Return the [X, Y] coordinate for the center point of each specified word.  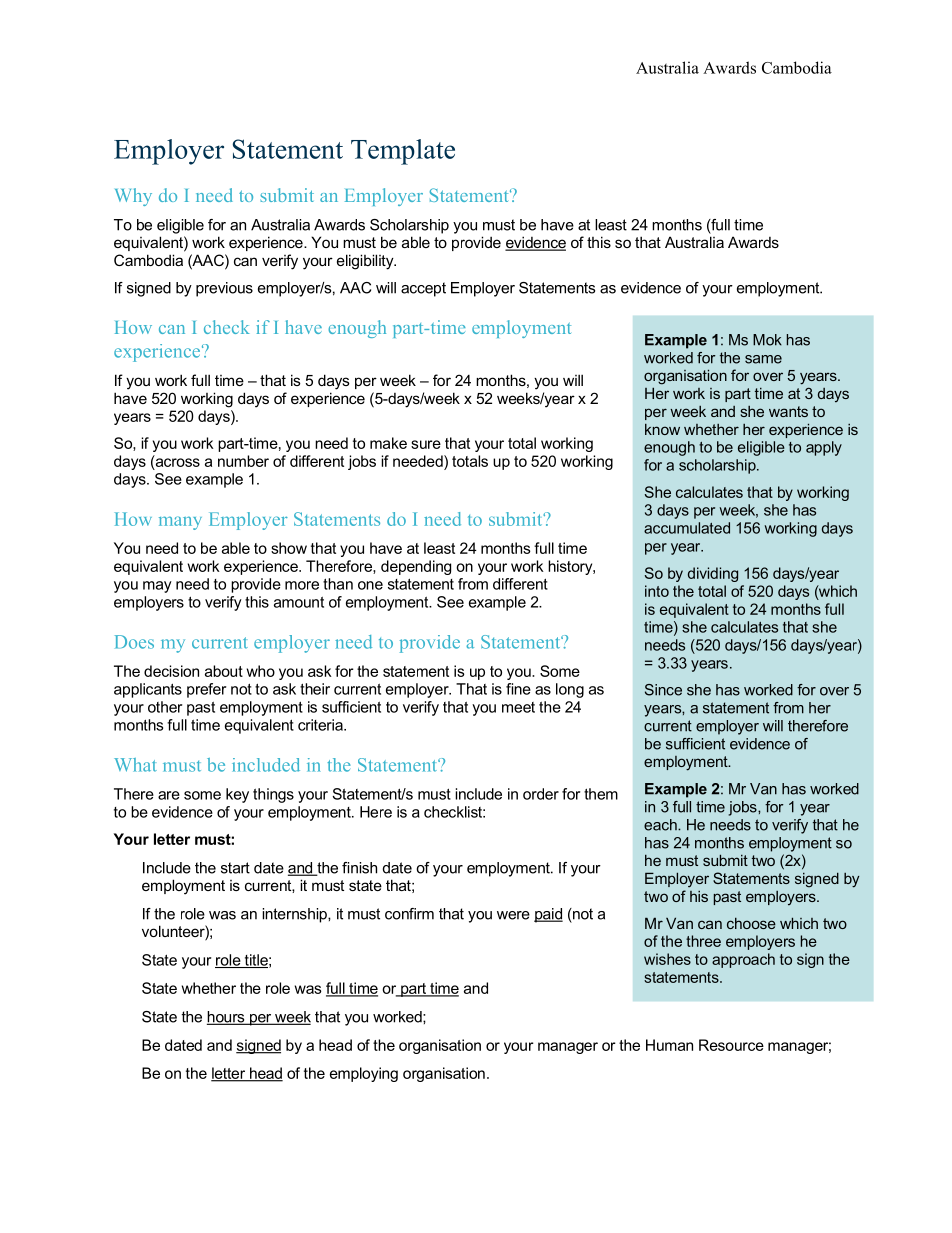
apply [824, 448]
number [243, 461]
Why [133, 197]
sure [426, 444]
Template [403, 152]
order [541, 794]
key [237, 795]
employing [364, 1074]
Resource [731, 1045]
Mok [767, 340]
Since [663, 690]
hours [227, 1018]
